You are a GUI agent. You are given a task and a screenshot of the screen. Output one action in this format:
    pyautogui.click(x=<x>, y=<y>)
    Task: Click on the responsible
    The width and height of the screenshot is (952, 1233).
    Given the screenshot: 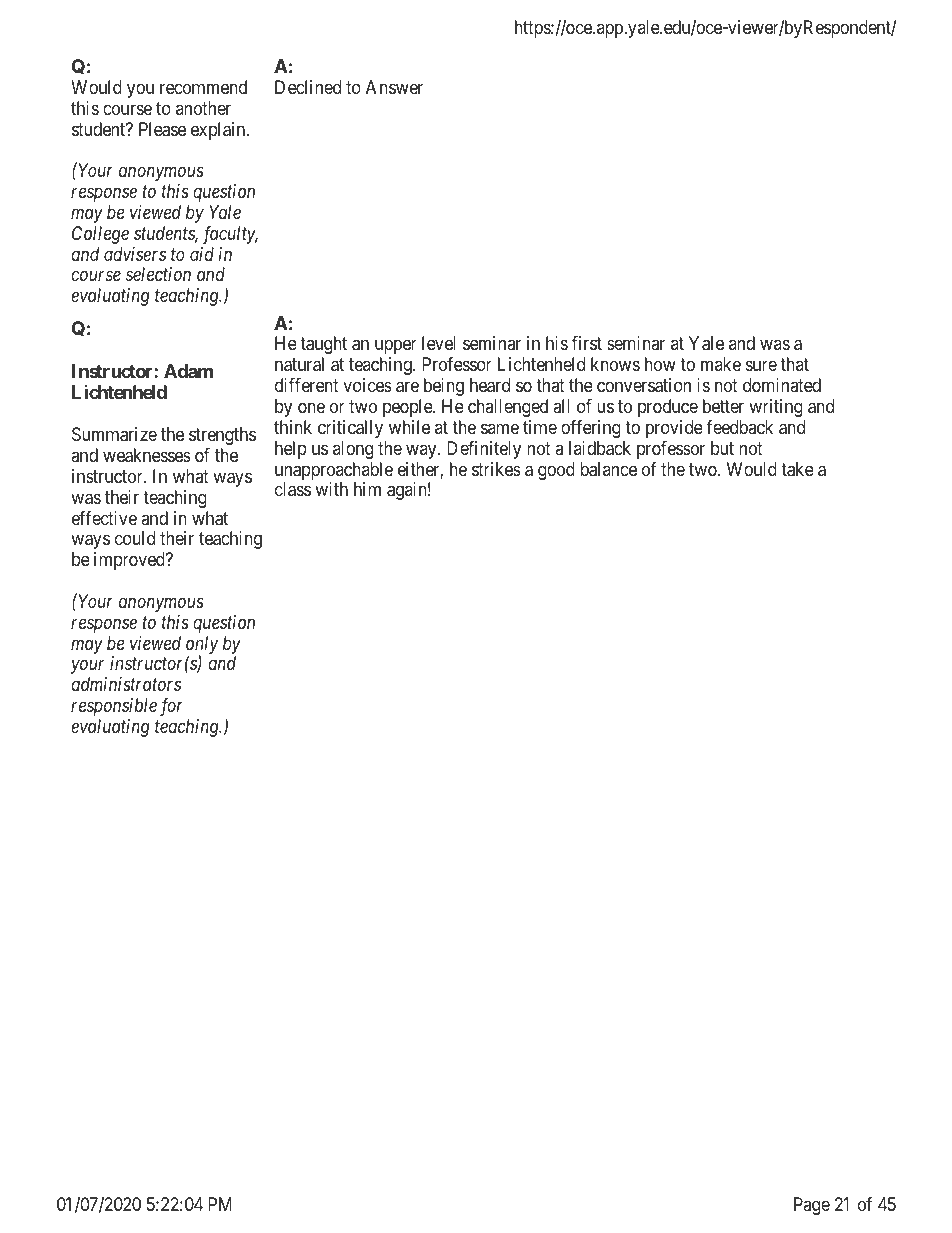 What is the action you would take?
    pyautogui.click(x=114, y=707)
